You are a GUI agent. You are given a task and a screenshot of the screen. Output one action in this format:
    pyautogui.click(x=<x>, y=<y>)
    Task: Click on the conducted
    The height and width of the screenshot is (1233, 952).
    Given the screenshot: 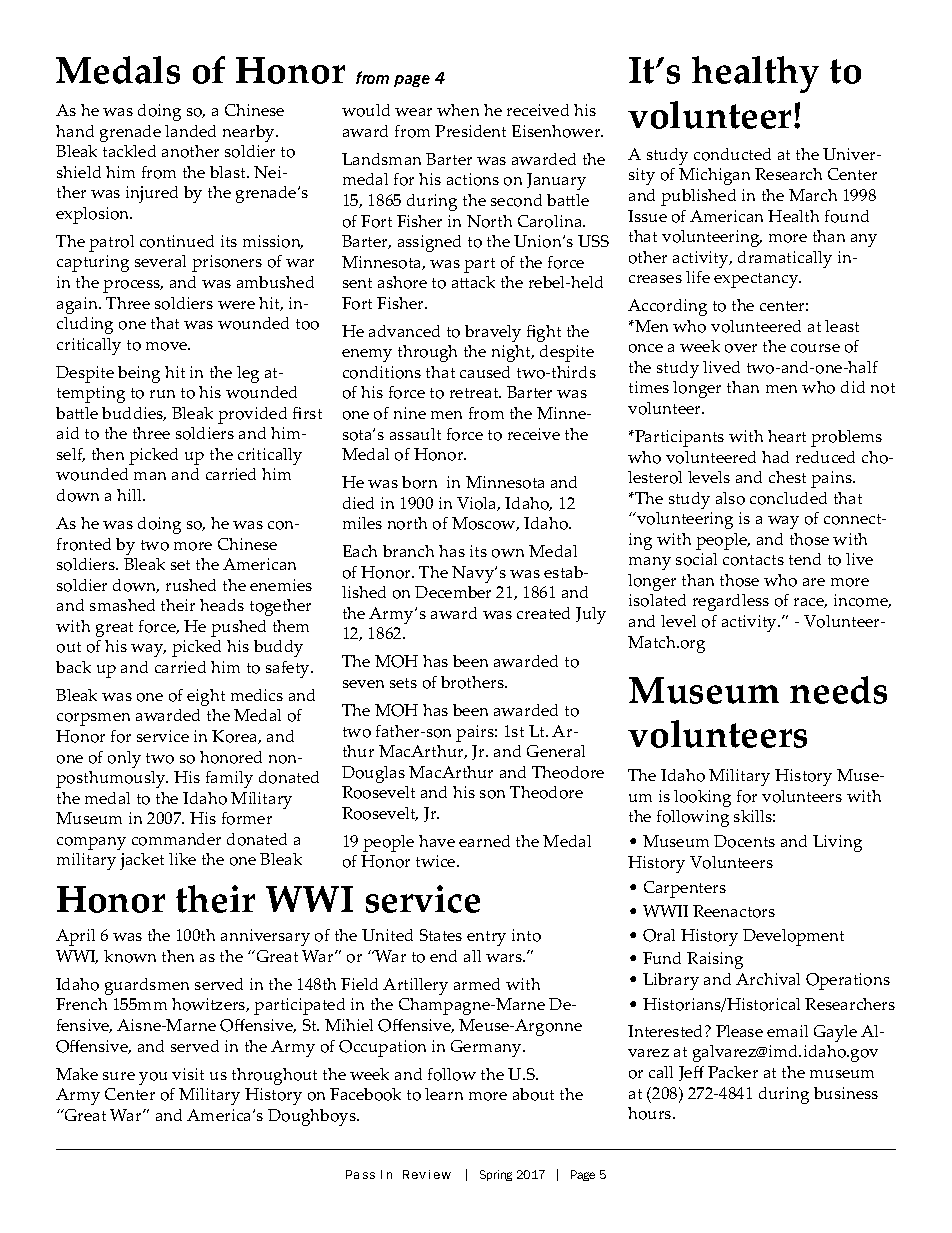 What is the action you would take?
    pyautogui.click(x=732, y=154)
